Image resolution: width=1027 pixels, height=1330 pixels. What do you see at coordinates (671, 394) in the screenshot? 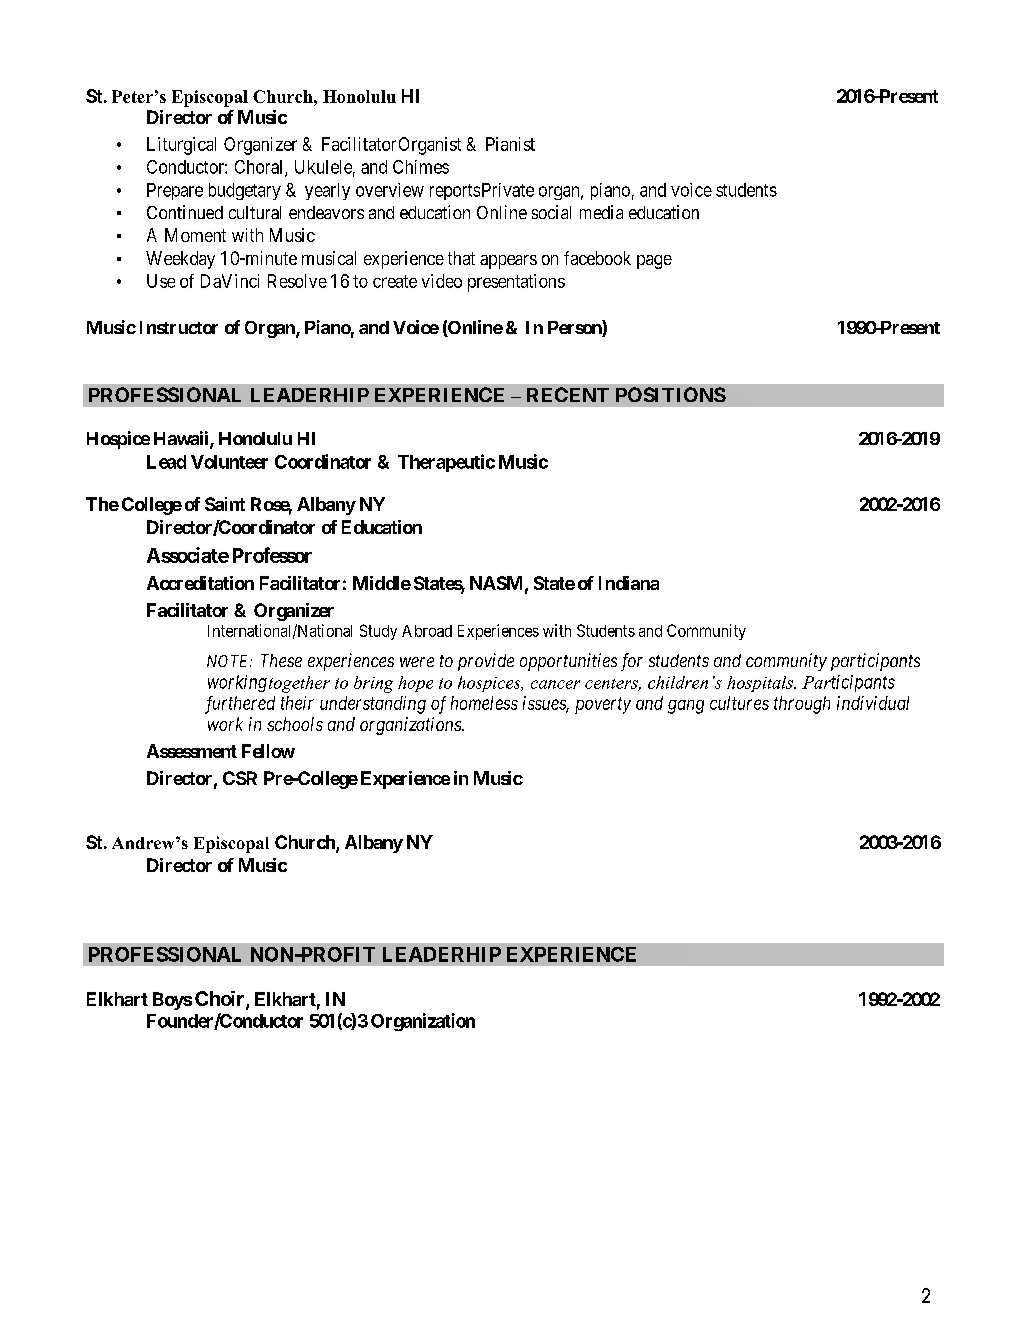
I see `POSITIONS` at bounding box center [671, 394].
